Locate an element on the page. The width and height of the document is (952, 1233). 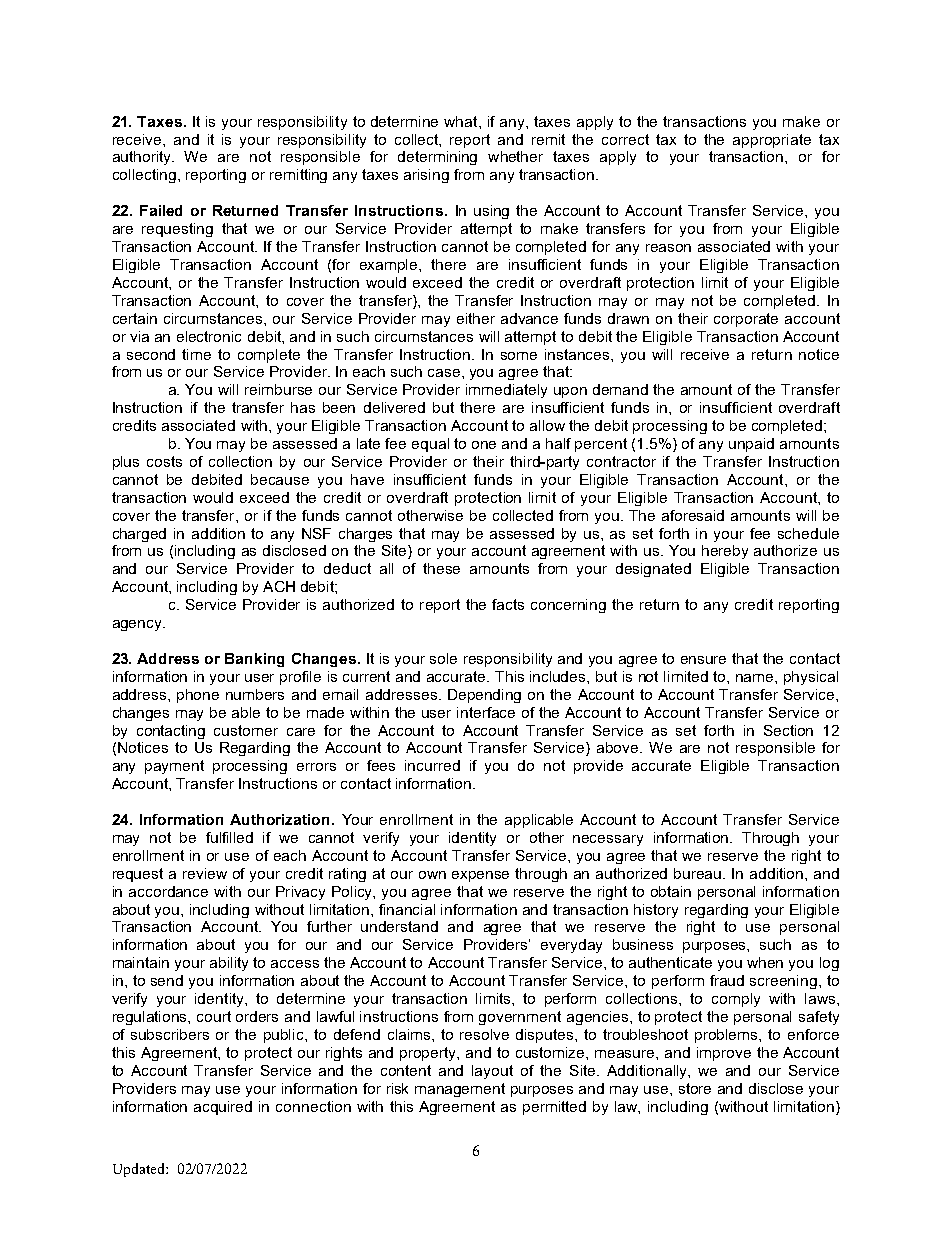
time is located at coordinates (196, 354).
